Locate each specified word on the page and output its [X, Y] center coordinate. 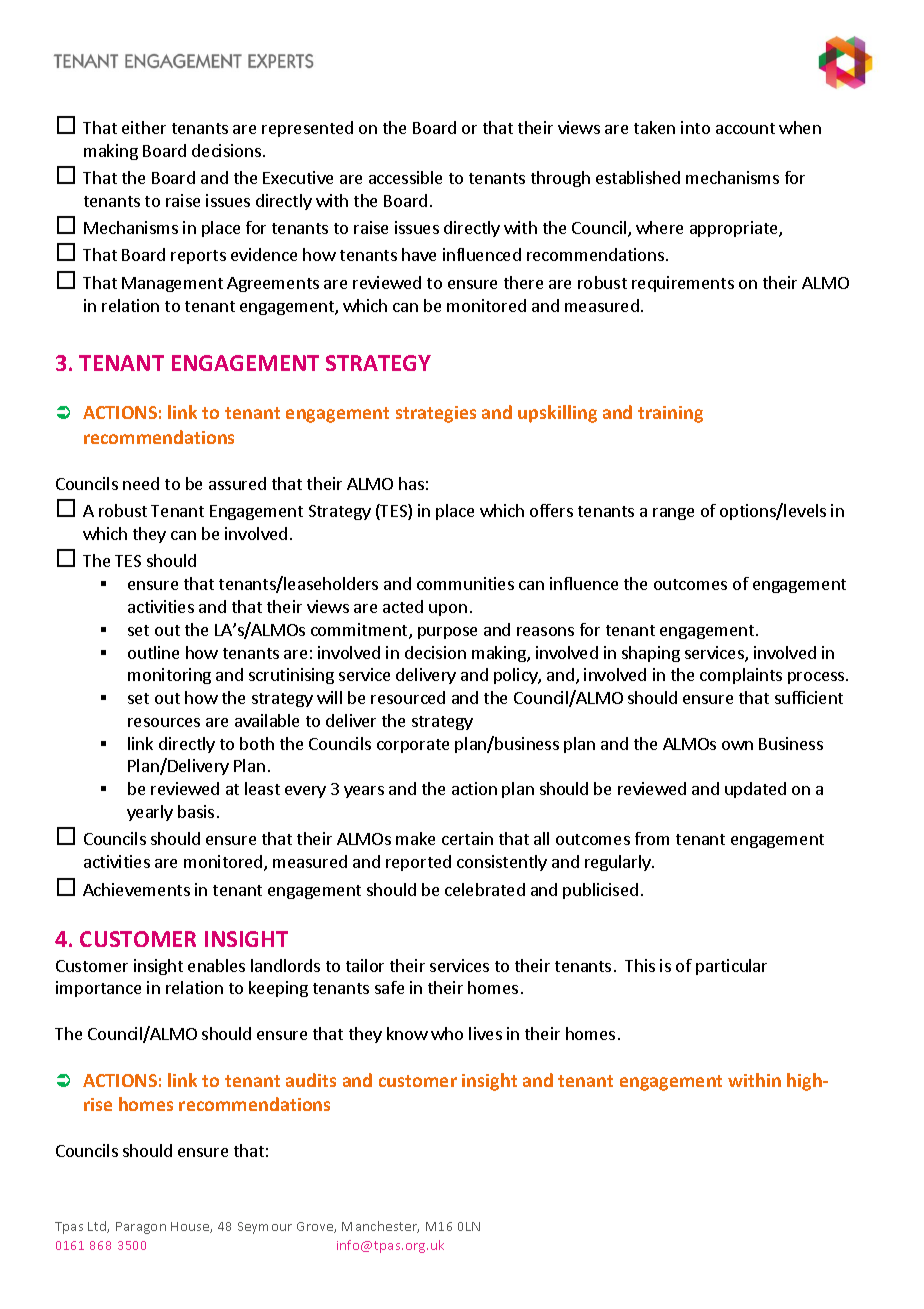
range [673, 514]
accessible [405, 177]
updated [755, 790]
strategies [436, 414]
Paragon [141, 1228]
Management [172, 284]
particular [731, 967]
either [144, 127]
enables [216, 965]
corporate [413, 746]
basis [196, 811]
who [447, 1033]
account [745, 128]
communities [465, 583]
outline [153, 652]
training [670, 414]
